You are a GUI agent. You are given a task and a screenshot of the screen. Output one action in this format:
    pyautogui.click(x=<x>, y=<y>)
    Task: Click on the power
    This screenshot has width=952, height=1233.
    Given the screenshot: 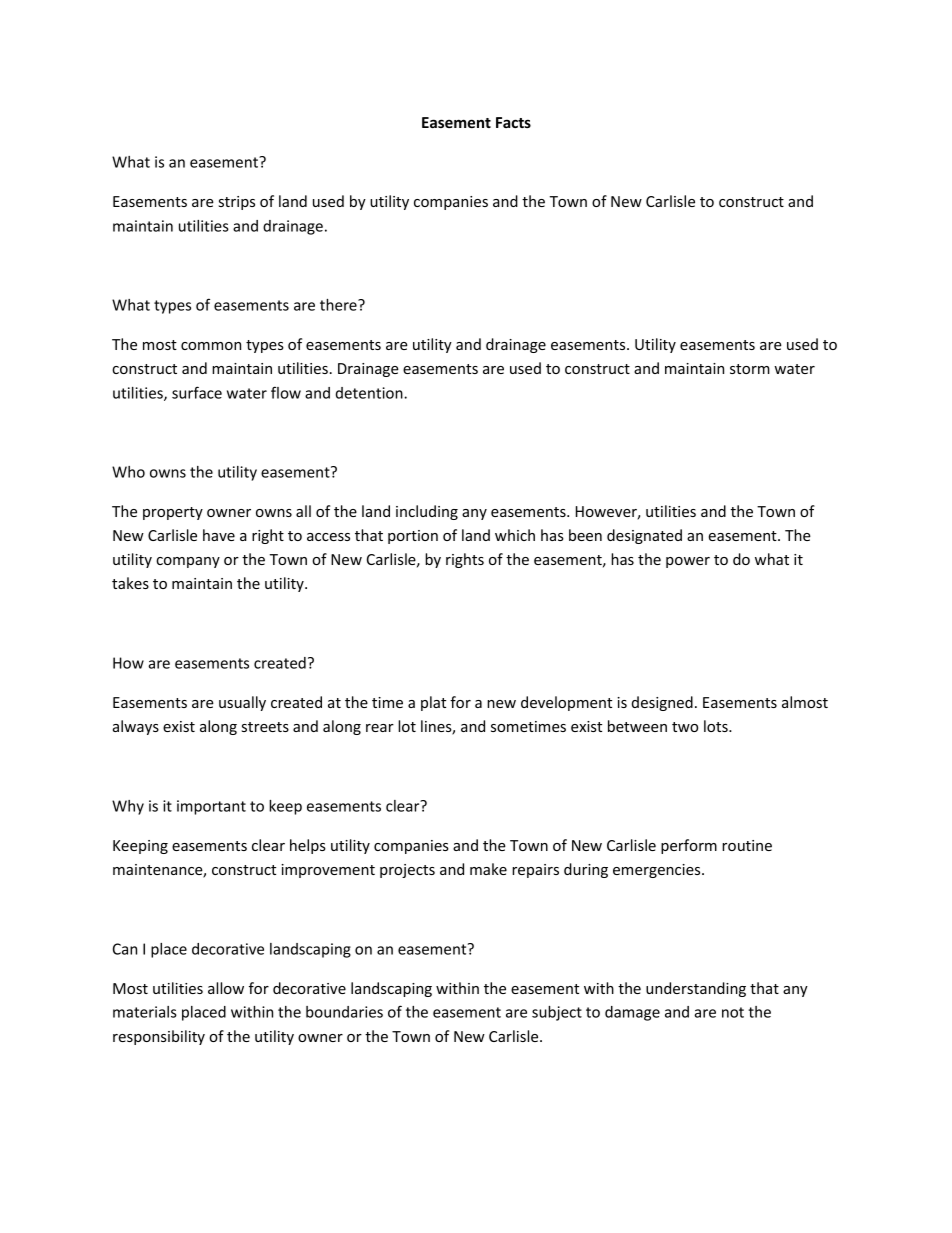 What is the action you would take?
    pyautogui.click(x=688, y=562)
